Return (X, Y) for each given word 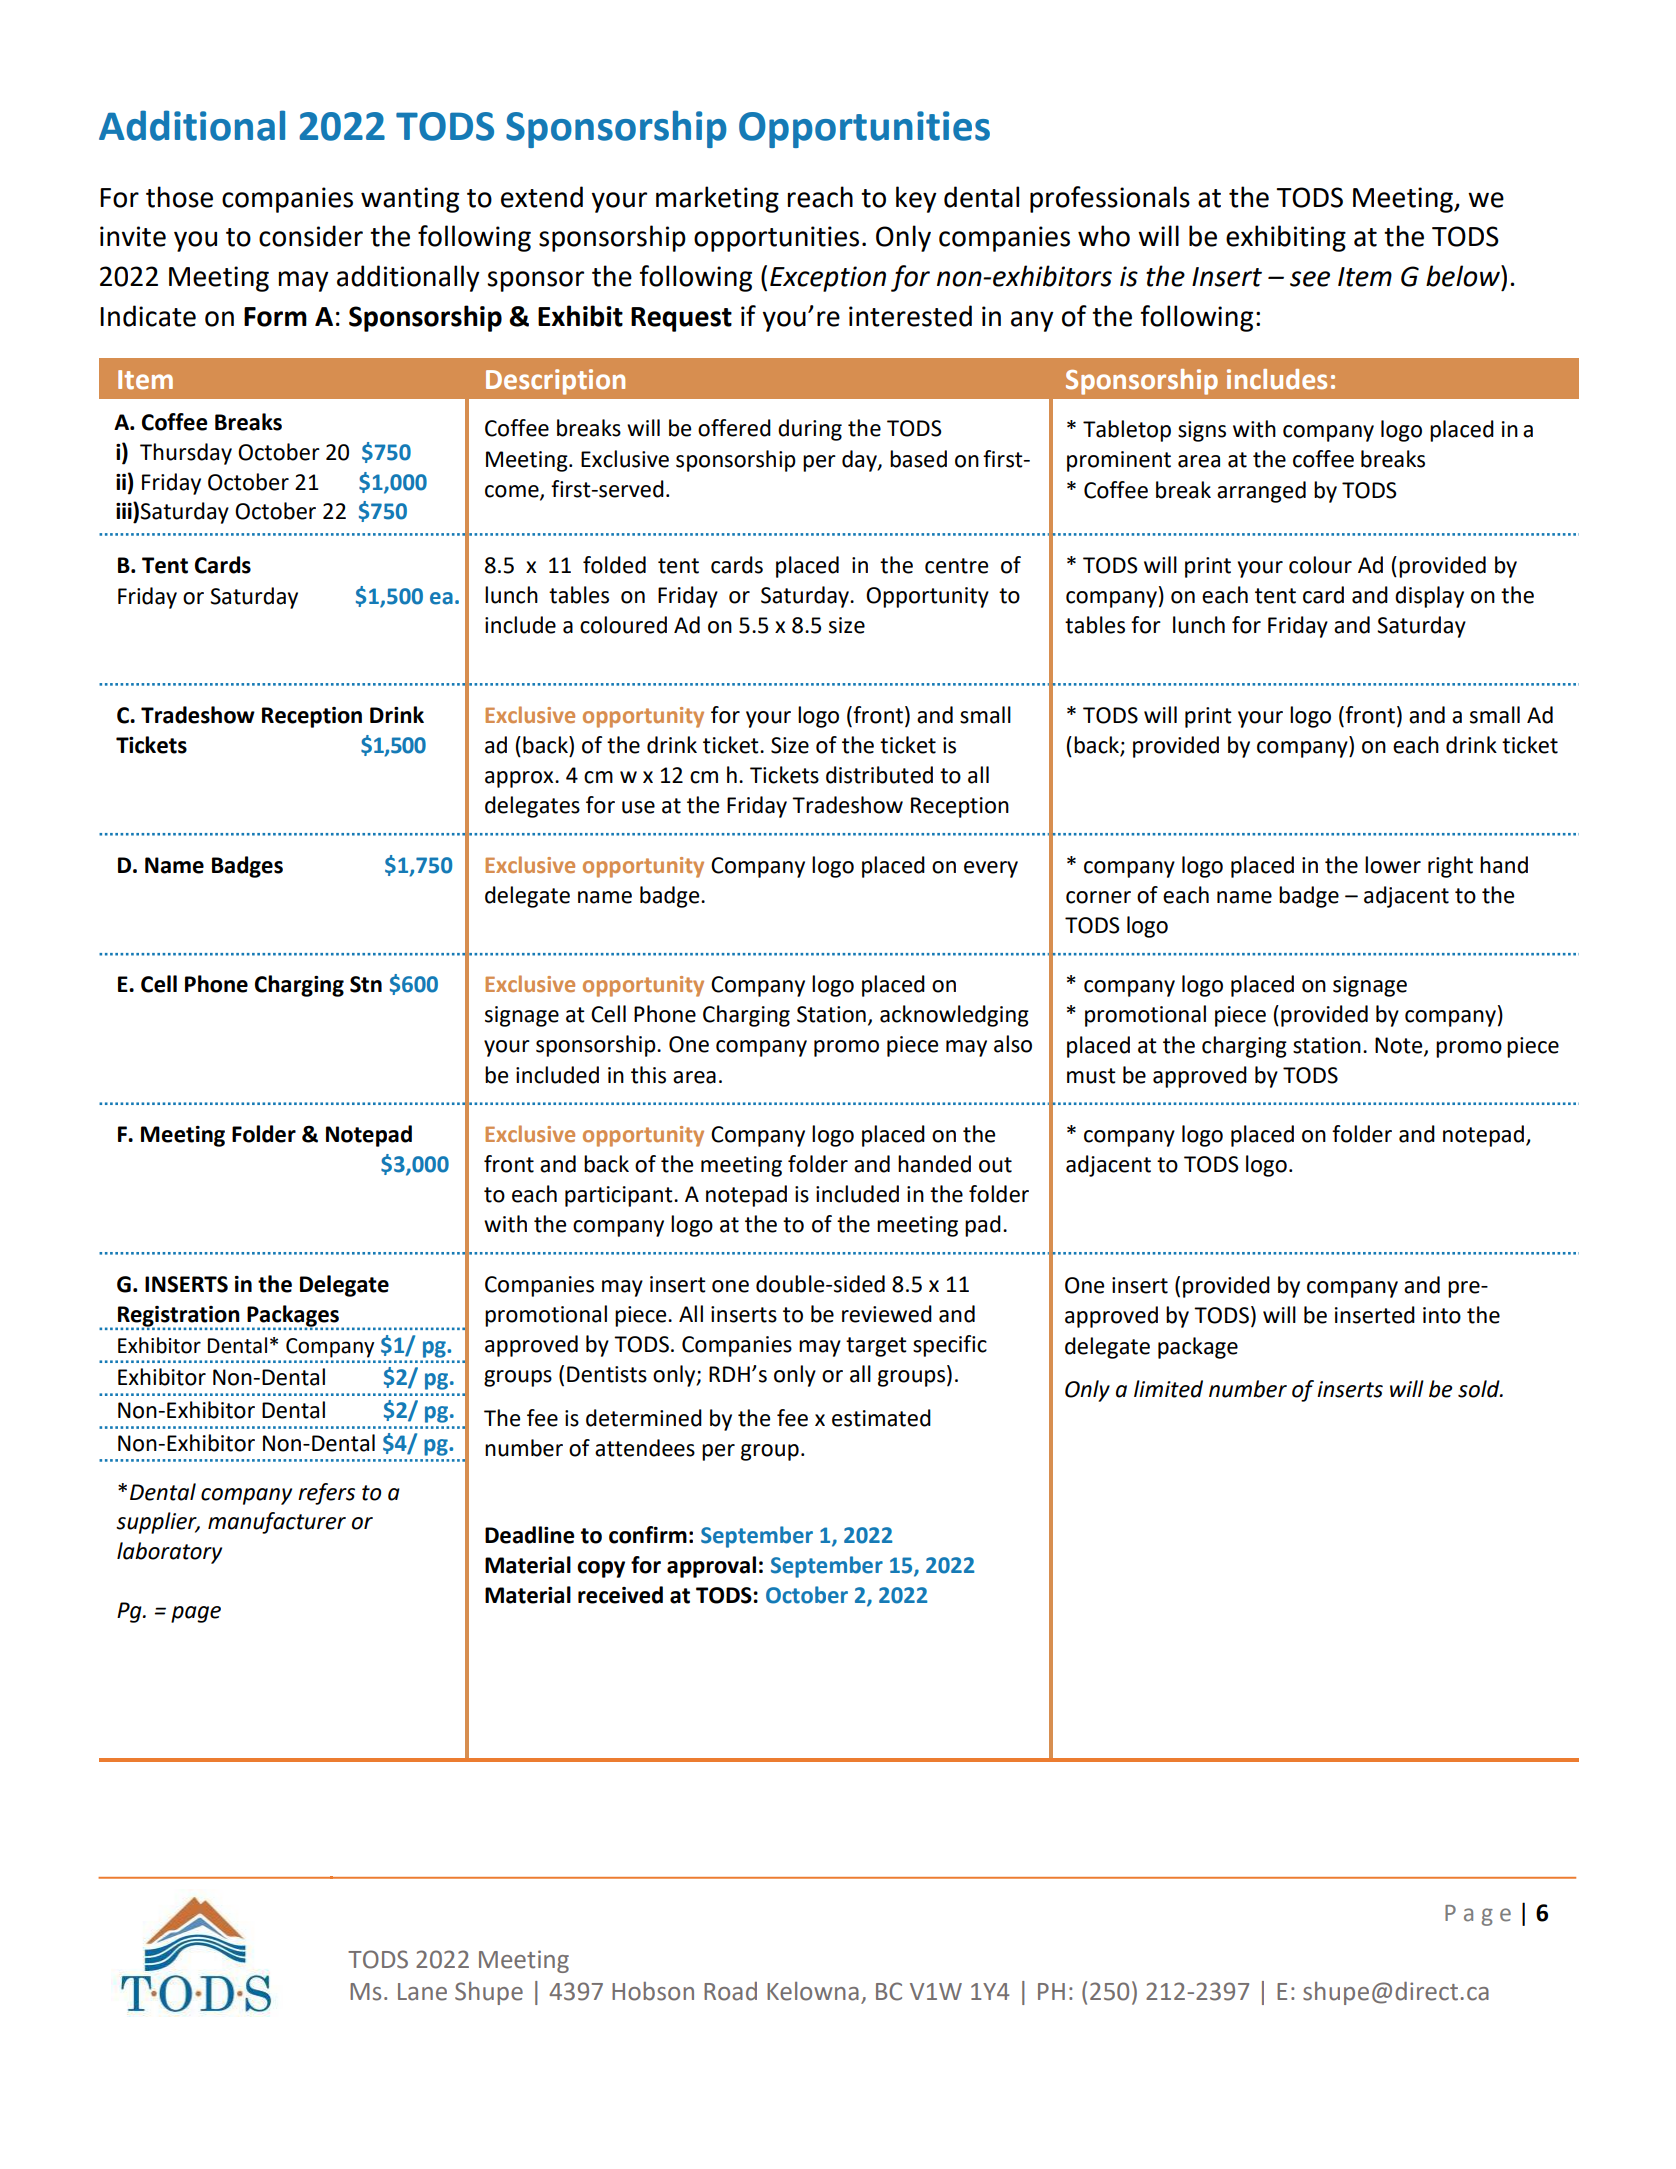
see (1310, 279)
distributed (879, 775)
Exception (828, 279)
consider (311, 236)
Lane (422, 1992)
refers (326, 1494)
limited (1168, 1389)
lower (1393, 865)
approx (520, 779)
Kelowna (813, 1991)
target (876, 1347)
